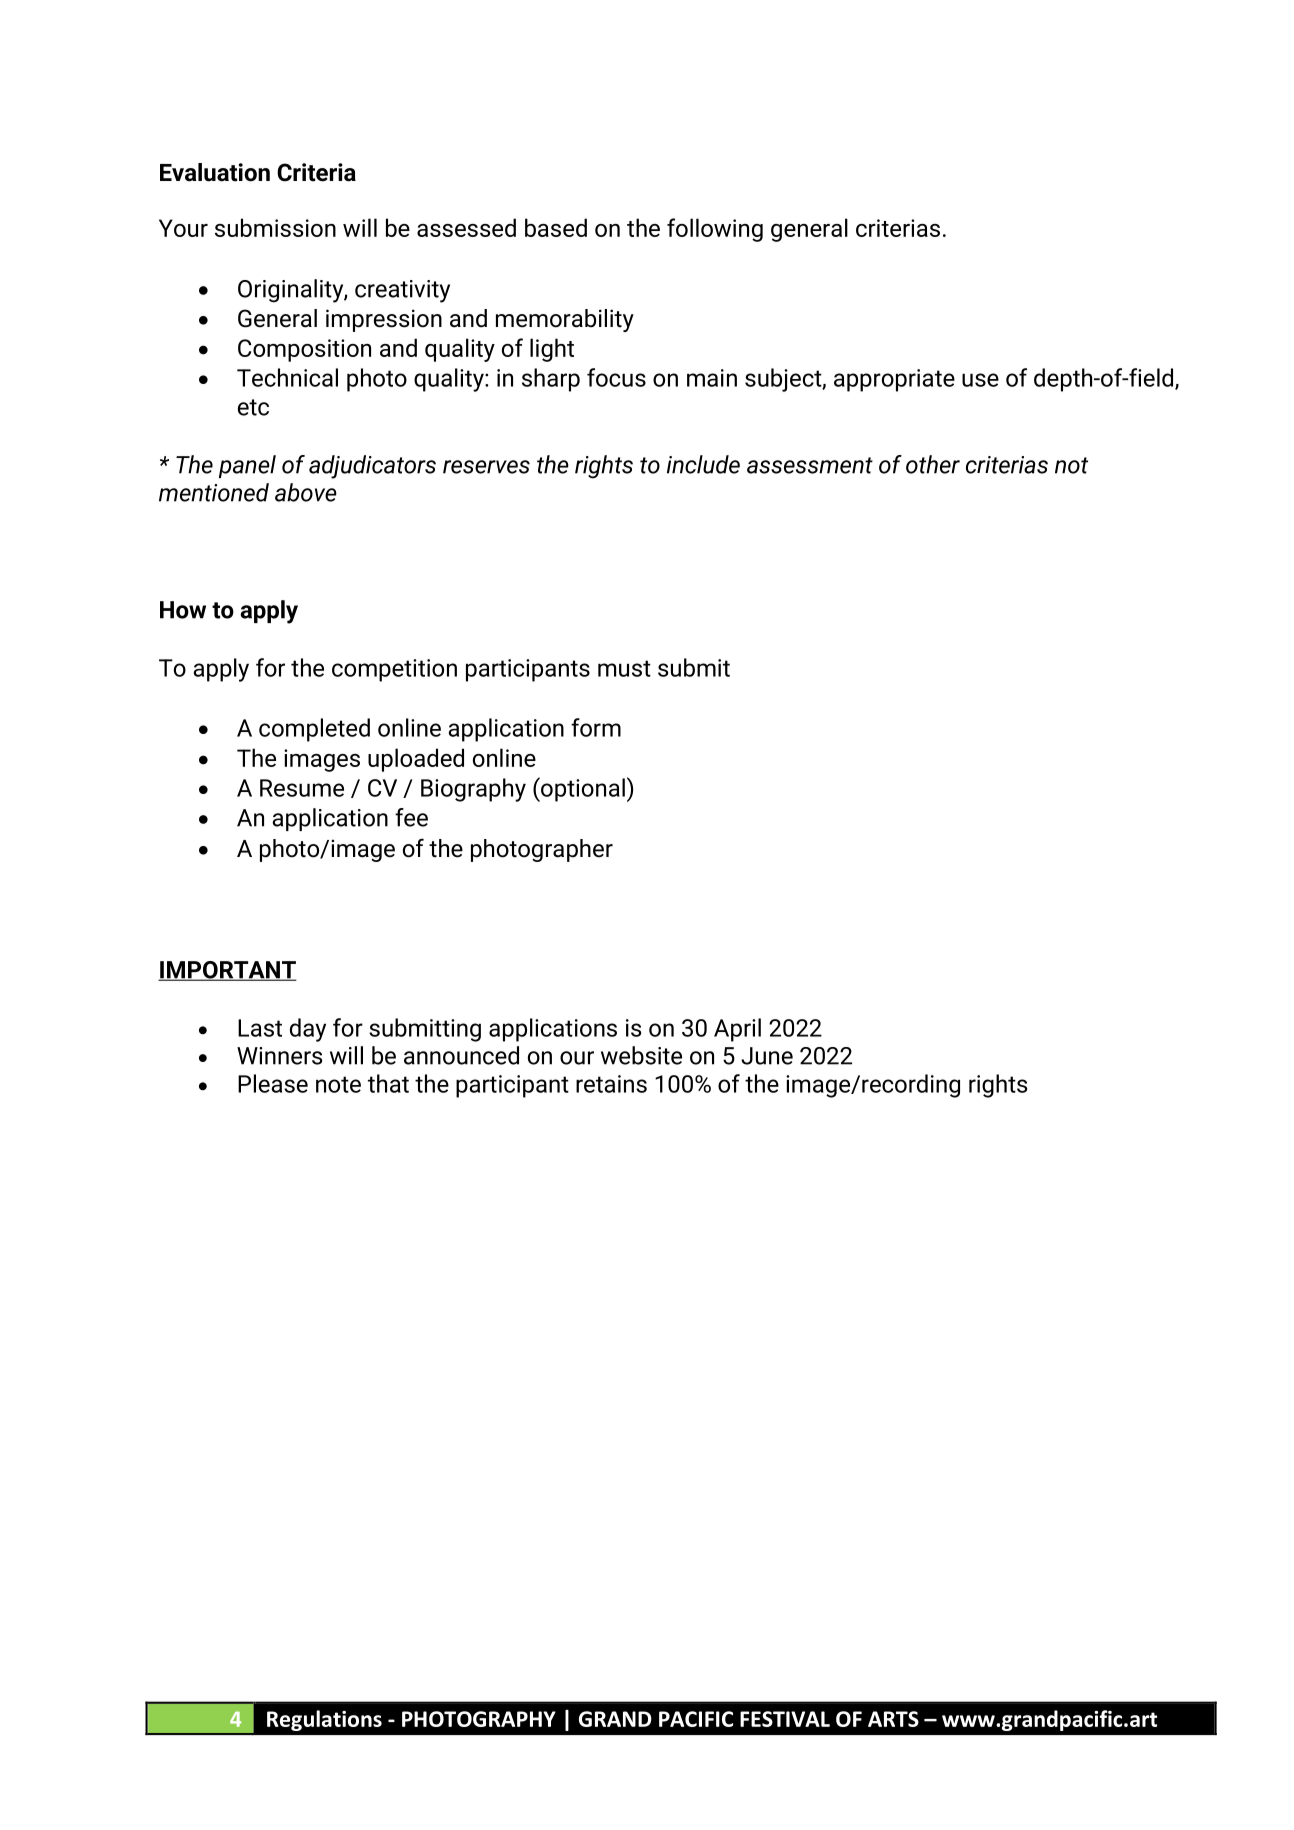  What do you see at coordinates (641, 1055) in the screenshot?
I see `website` at bounding box center [641, 1055].
